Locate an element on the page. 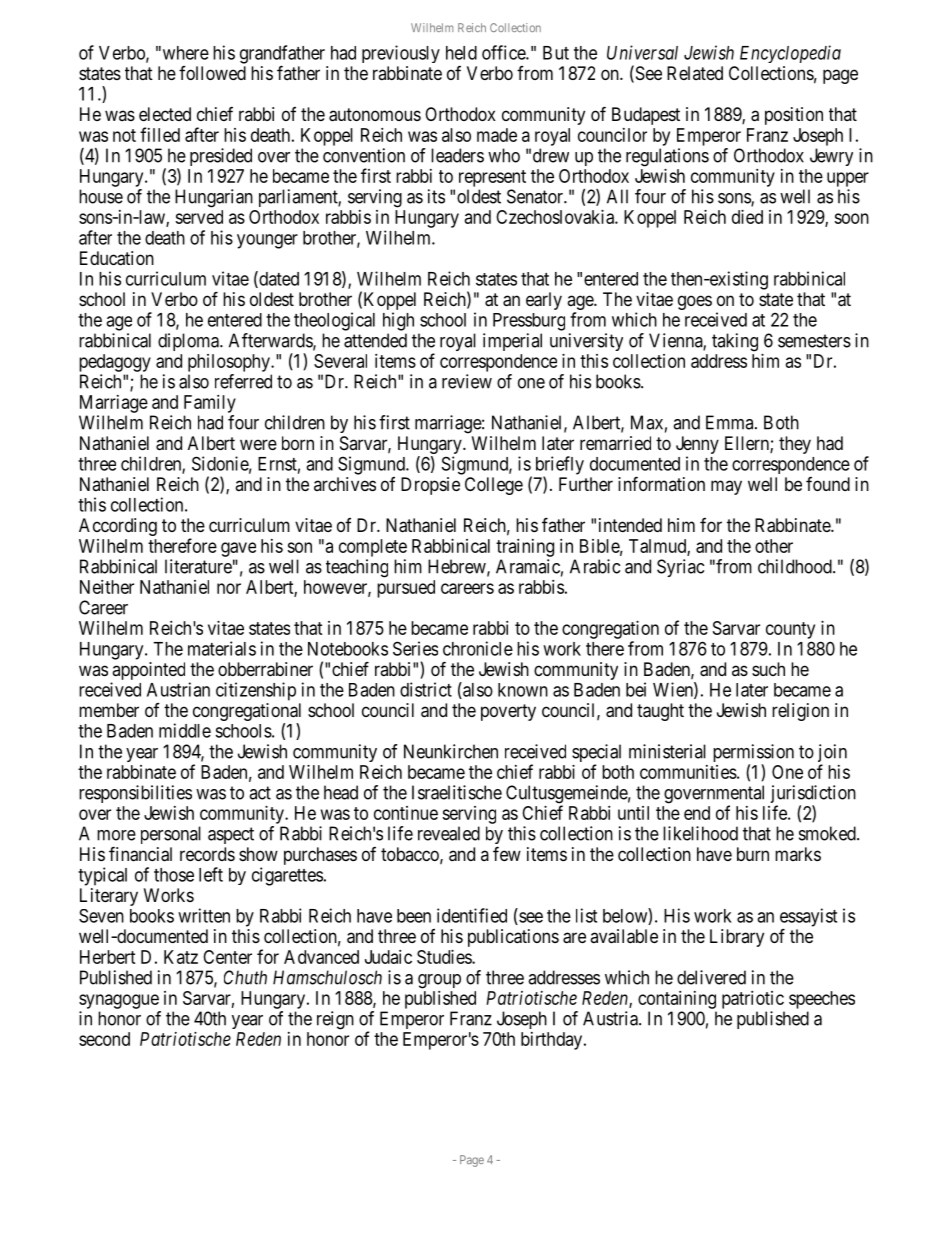 This image has width=952, height=1233. middle is located at coordinates (185, 730).
